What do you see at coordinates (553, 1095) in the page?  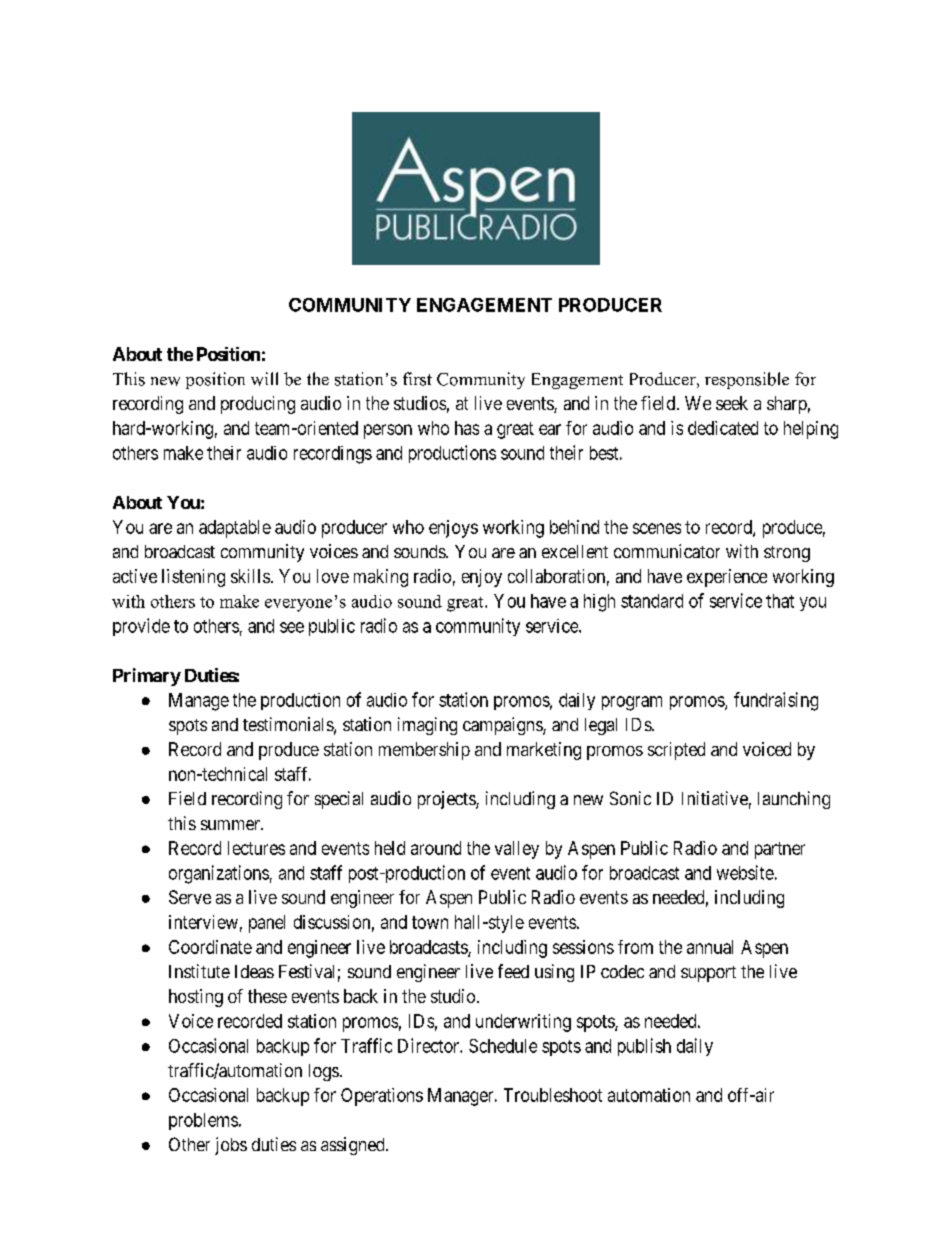 I see `Troubleshoot` at bounding box center [553, 1095].
